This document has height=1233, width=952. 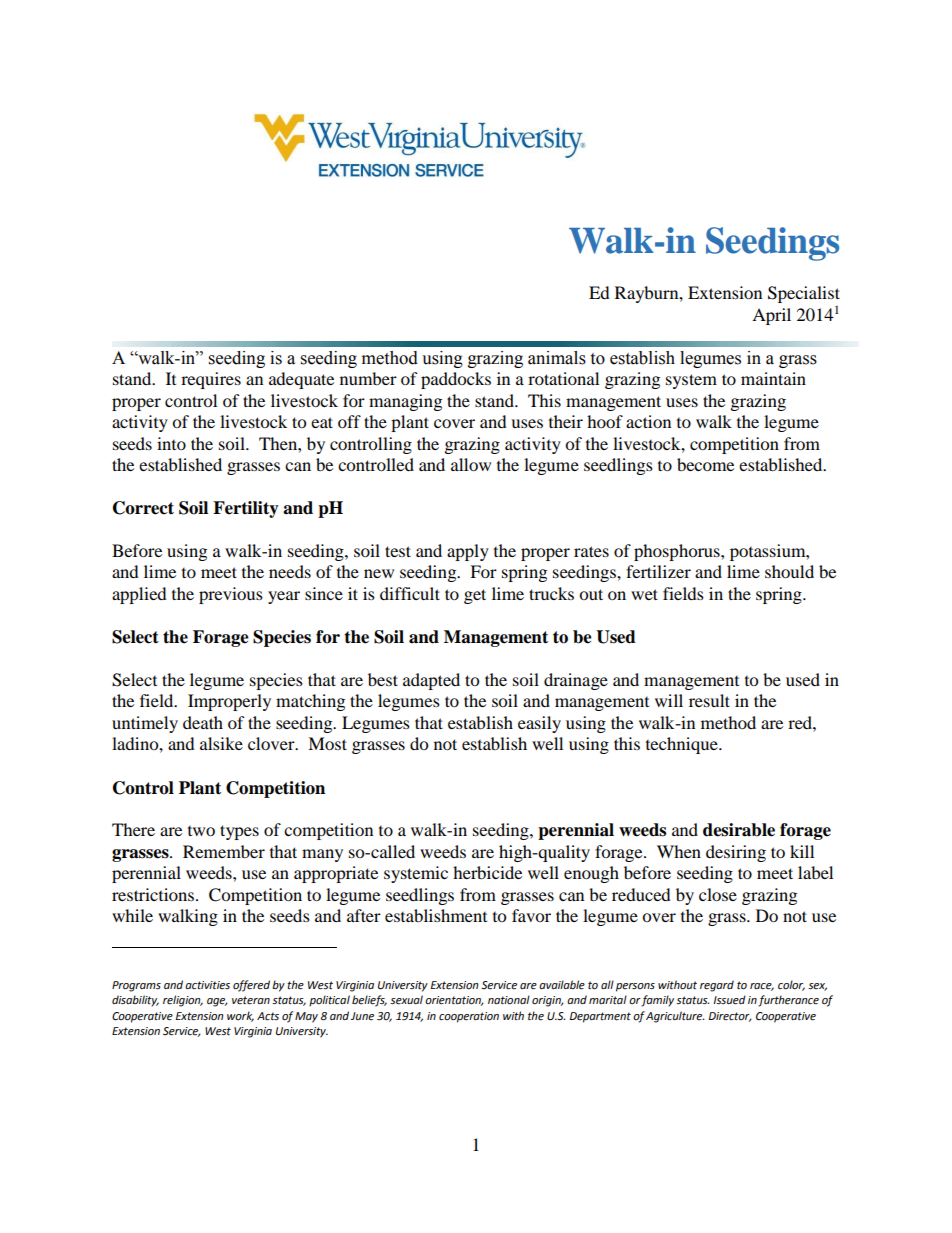 What do you see at coordinates (771, 316) in the document?
I see `April` at bounding box center [771, 316].
